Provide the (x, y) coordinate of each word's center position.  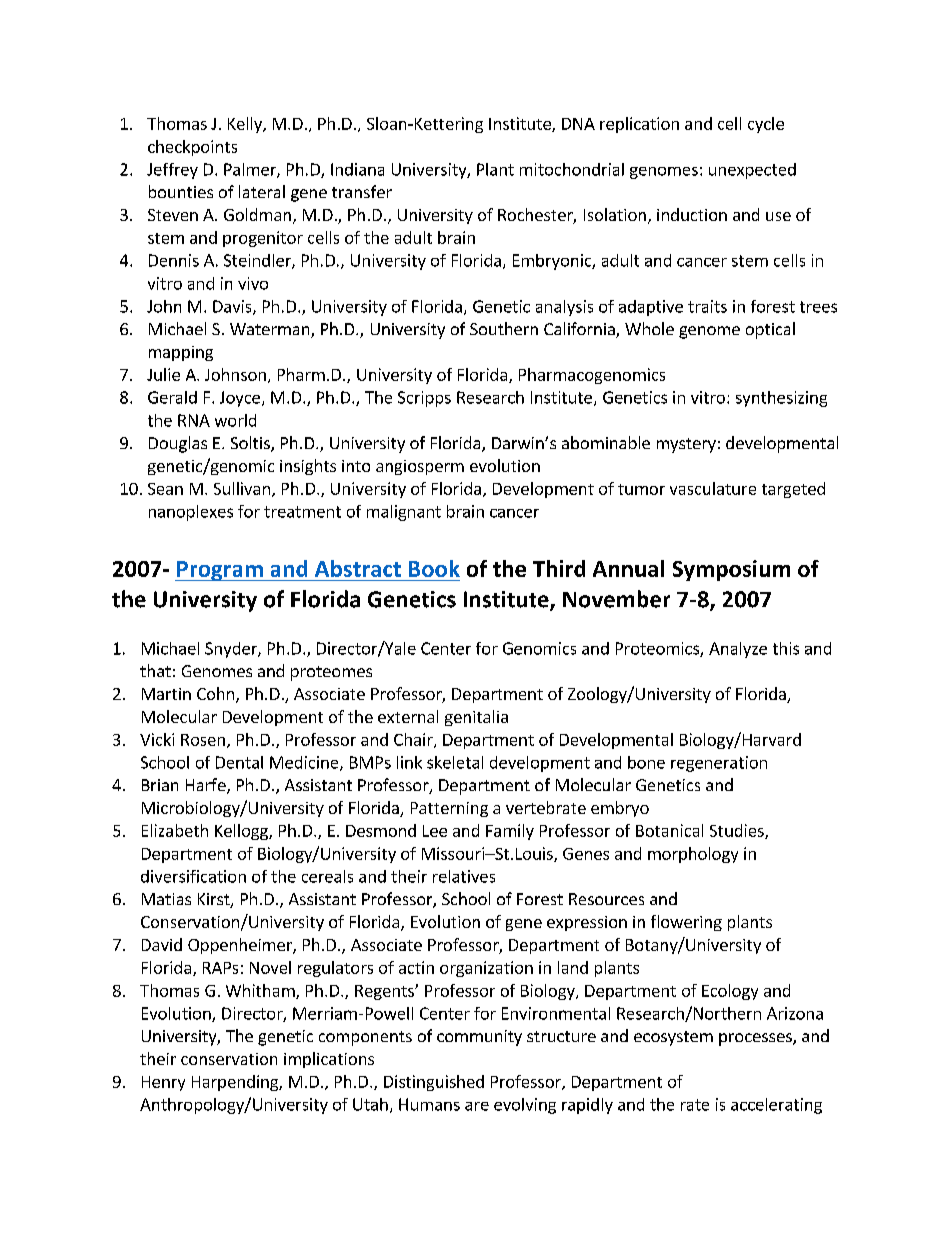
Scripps (424, 399)
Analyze (738, 650)
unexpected (752, 171)
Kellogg (242, 832)
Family (510, 832)
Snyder (232, 650)
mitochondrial (572, 169)
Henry (163, 1083)
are (477, 1106)
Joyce (240, 399)
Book (434, 568)
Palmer (251, 170)
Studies (738, 831)
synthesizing (781, 399)
